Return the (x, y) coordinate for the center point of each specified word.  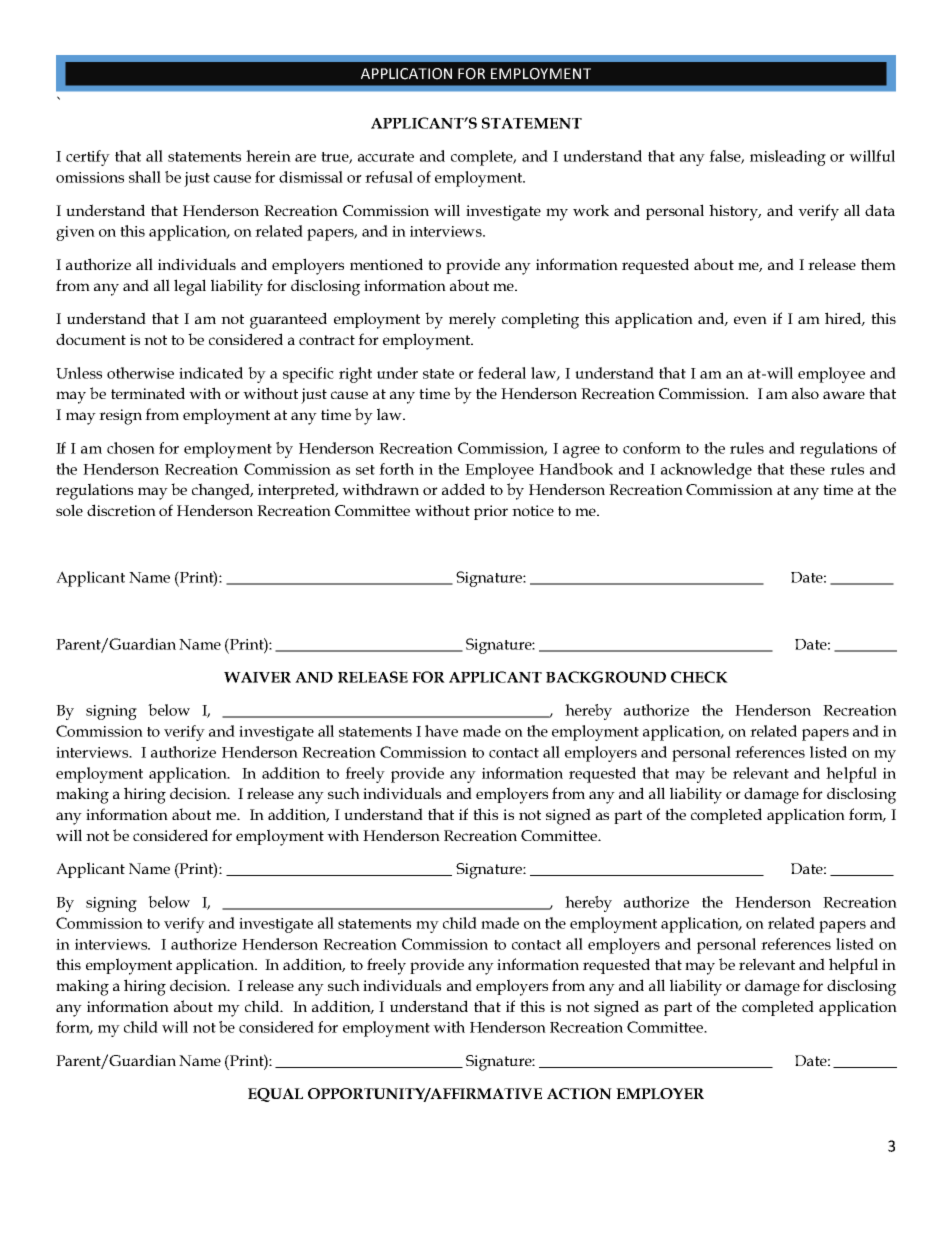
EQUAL (275, 1095)
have (441, 731)
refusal (389, 177)
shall (145, 177)
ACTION (579, 1094)
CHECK (699, 677)
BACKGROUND (606, 677)
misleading (788, 158)
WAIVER (257, 677)
